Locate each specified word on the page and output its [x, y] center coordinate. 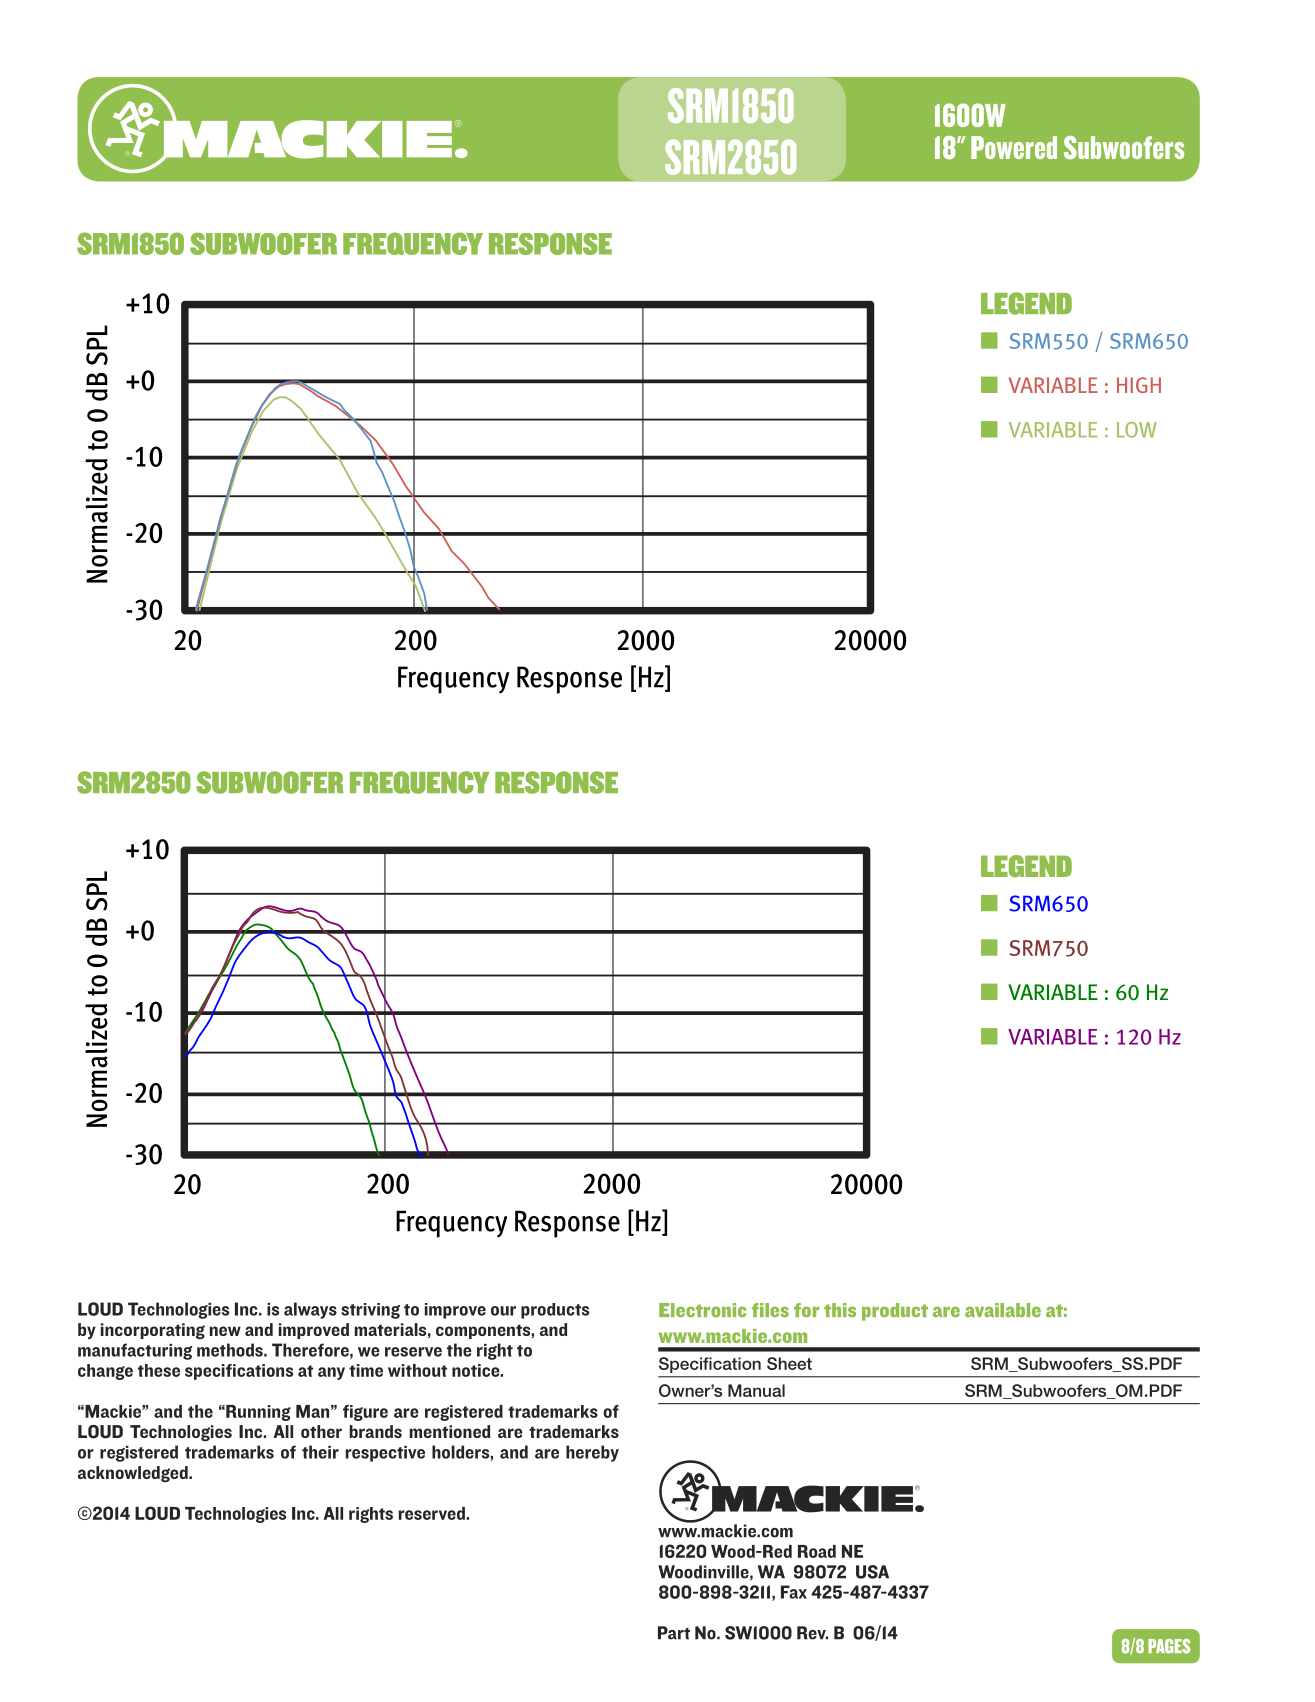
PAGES [1169, 1646]
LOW [1137, 430]
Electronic [702, 1310]
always [310, 1310]
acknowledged [134, 1474]
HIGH [1139, 385]
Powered [1014, 147]
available [1003, 1310]
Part [674, 1633]
